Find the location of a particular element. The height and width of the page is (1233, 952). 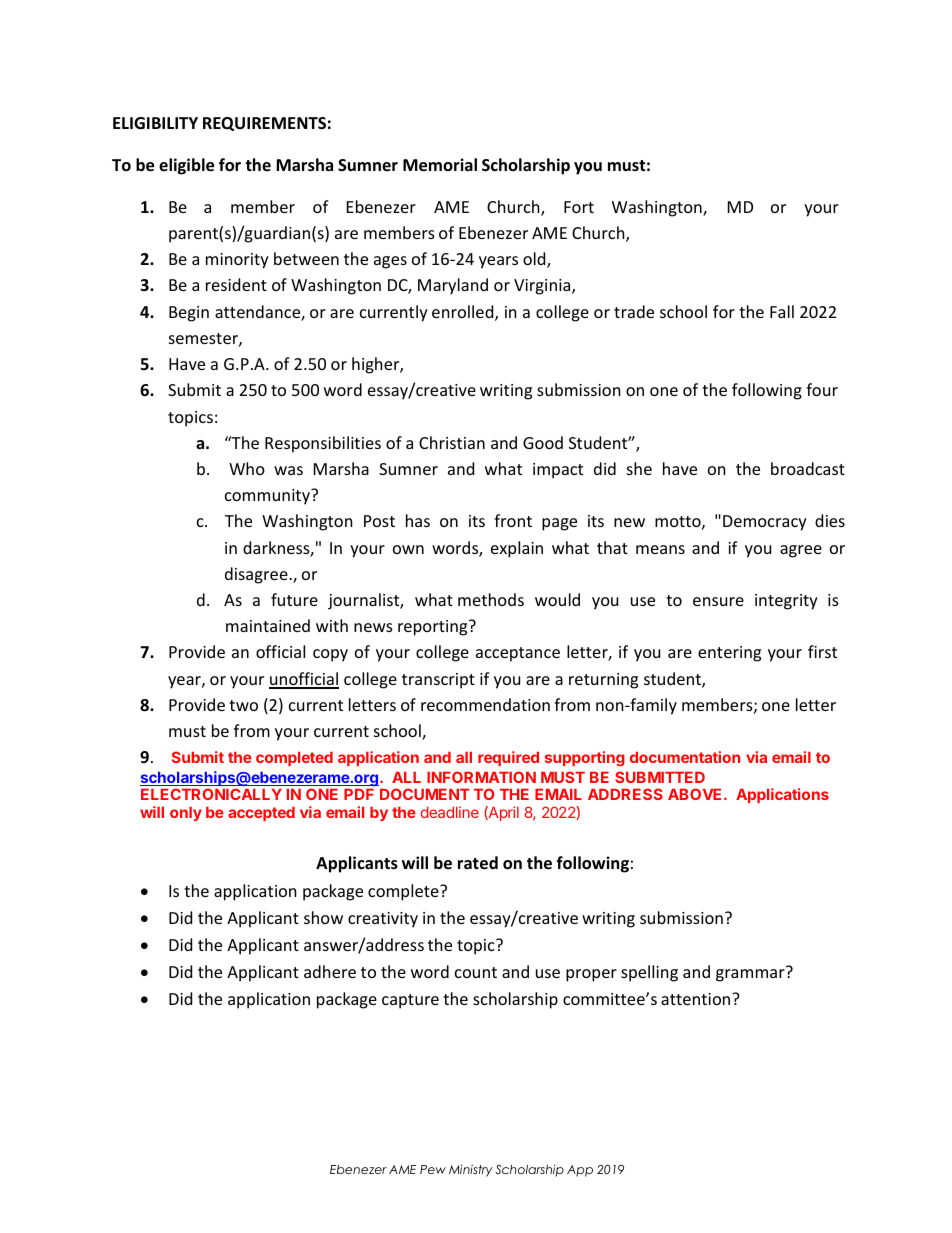

Who is located at coordinates (247, 468).
